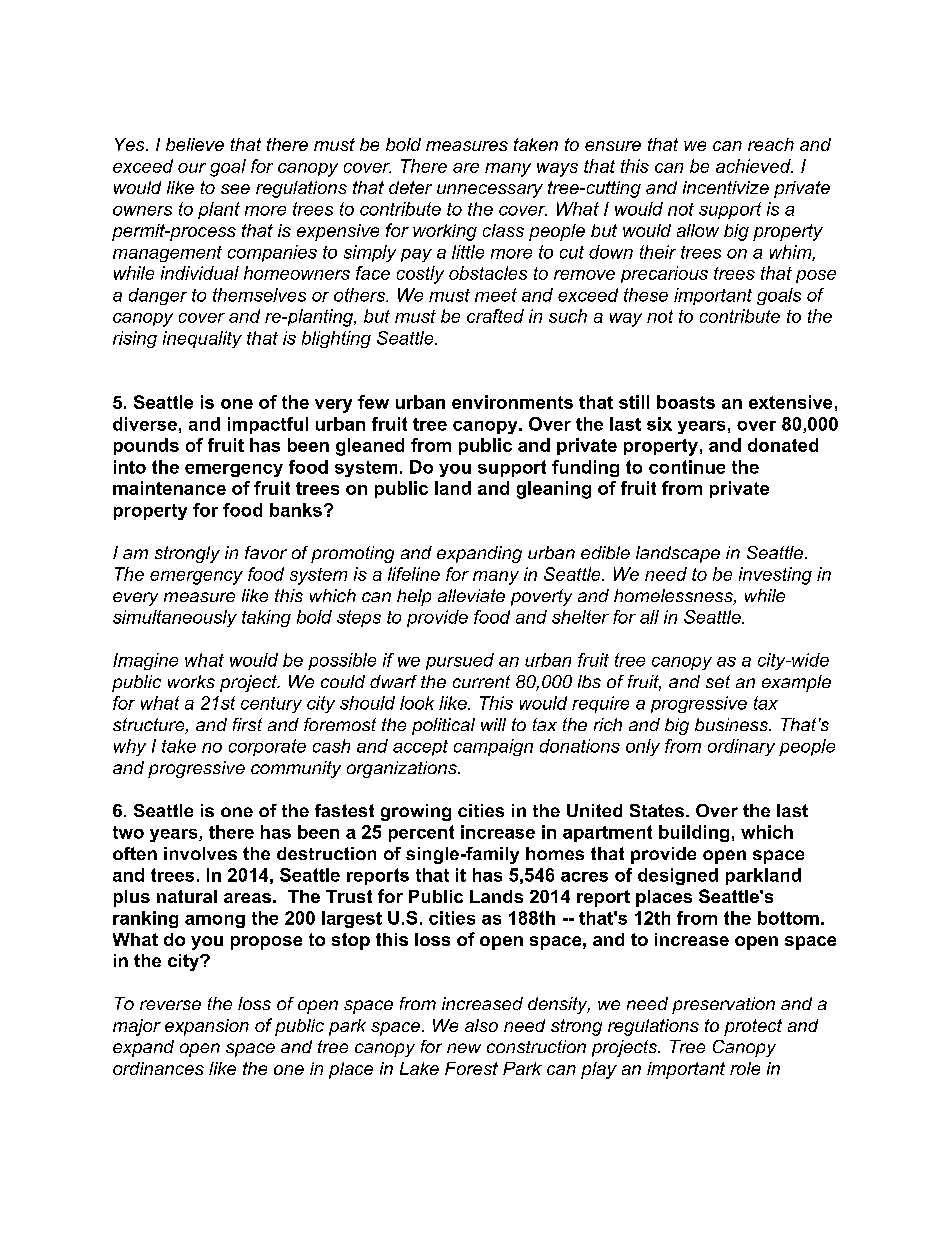 The height and width of the screenshot is (1233, 952). I want to click on new, so click(464, 1048).
